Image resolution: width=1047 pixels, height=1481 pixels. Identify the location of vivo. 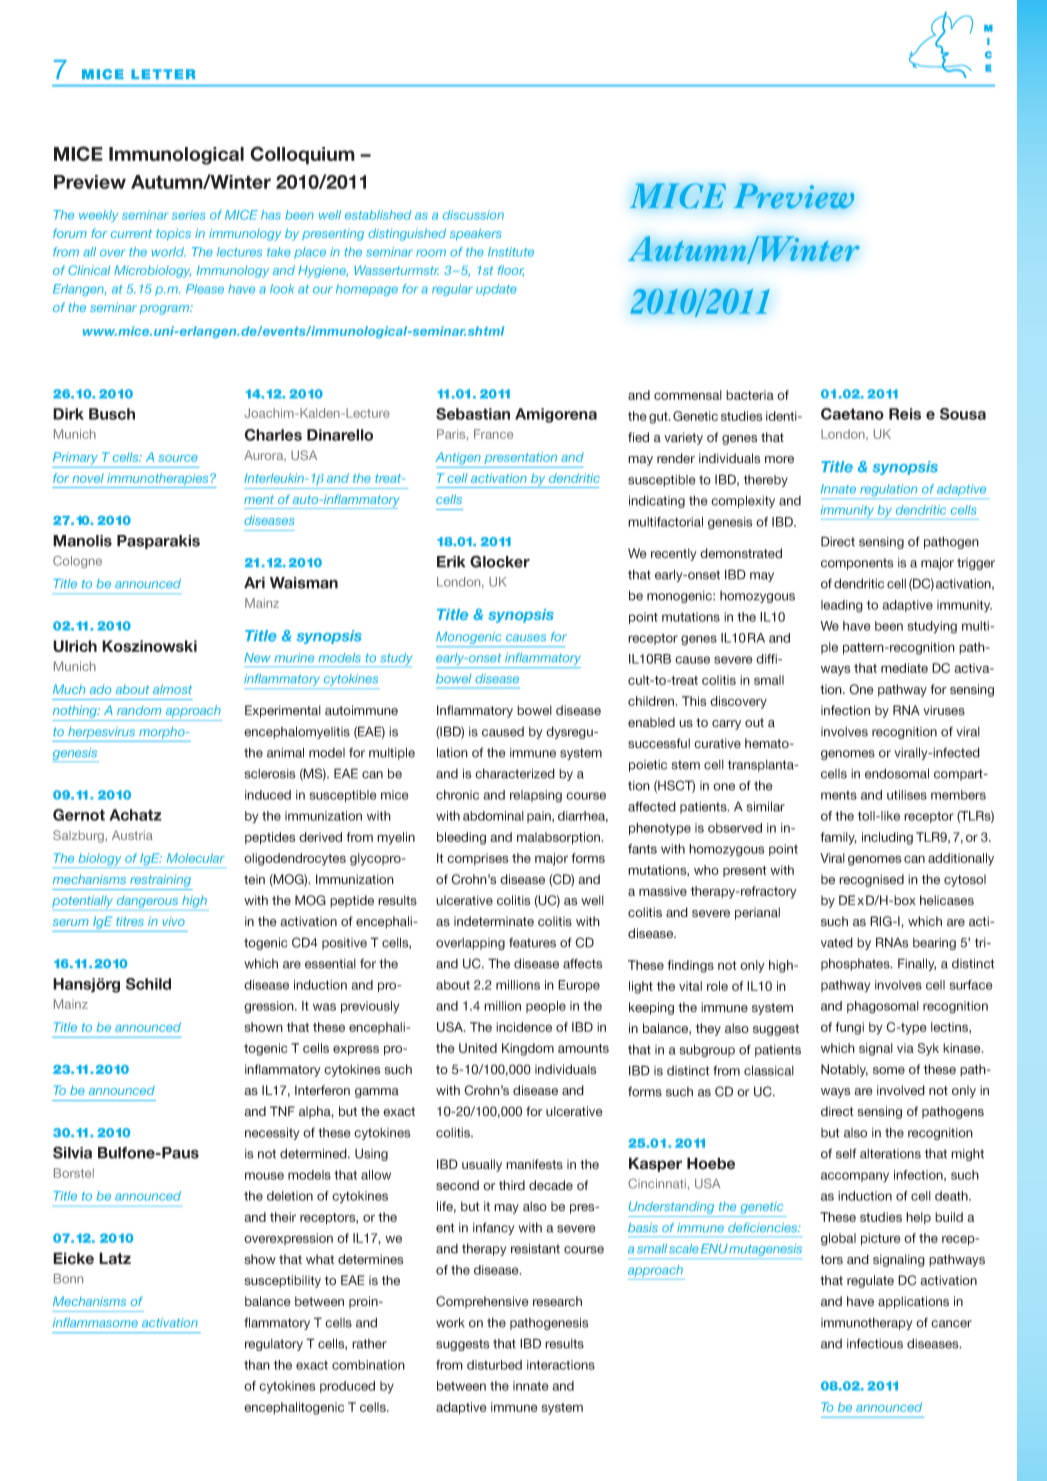
(174, 921).
